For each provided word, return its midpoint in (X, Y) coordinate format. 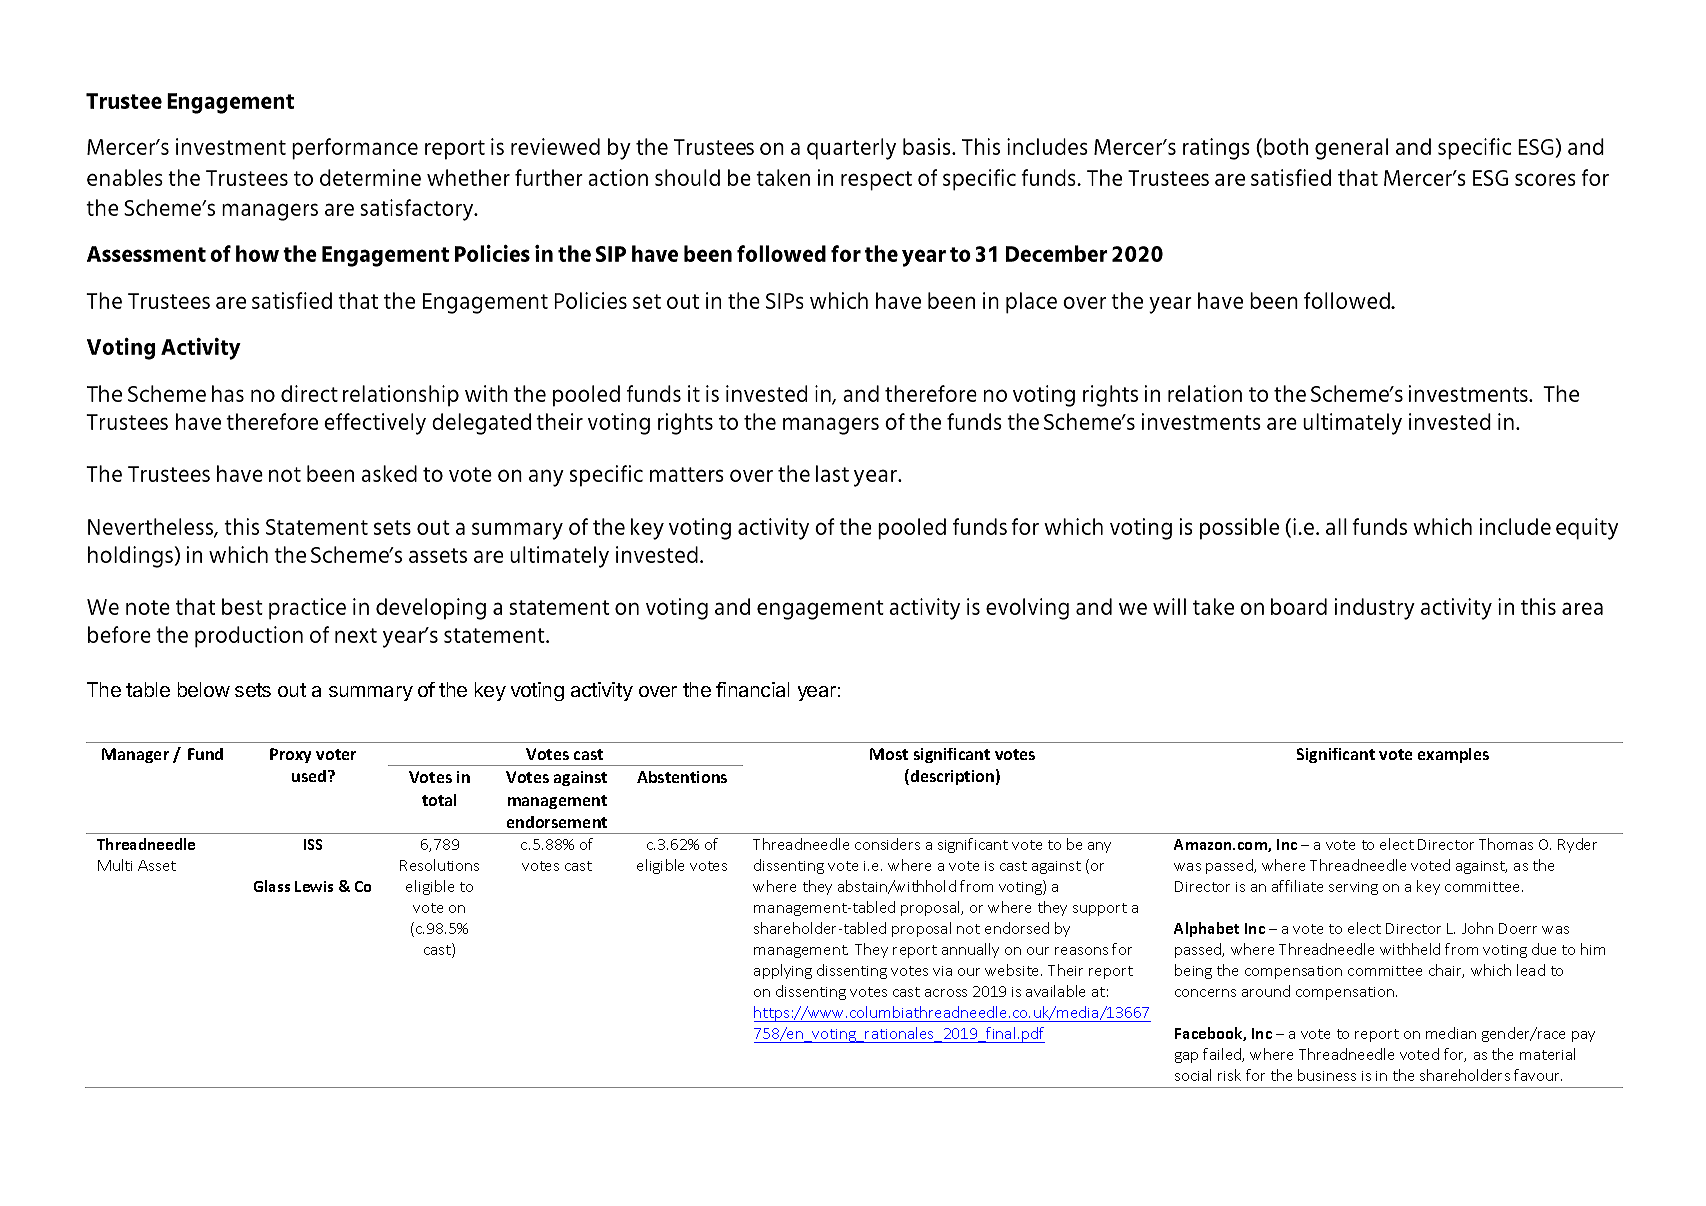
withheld (1410, 949)
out (292, 690)
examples (1453, 755)
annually (970, 950)
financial (752, 689)
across (946, 993)
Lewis (314, 886)
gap (1186, 1057)
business (1327, 1075)
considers (887, 844)
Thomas (1506, 844)
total (439, 800)
